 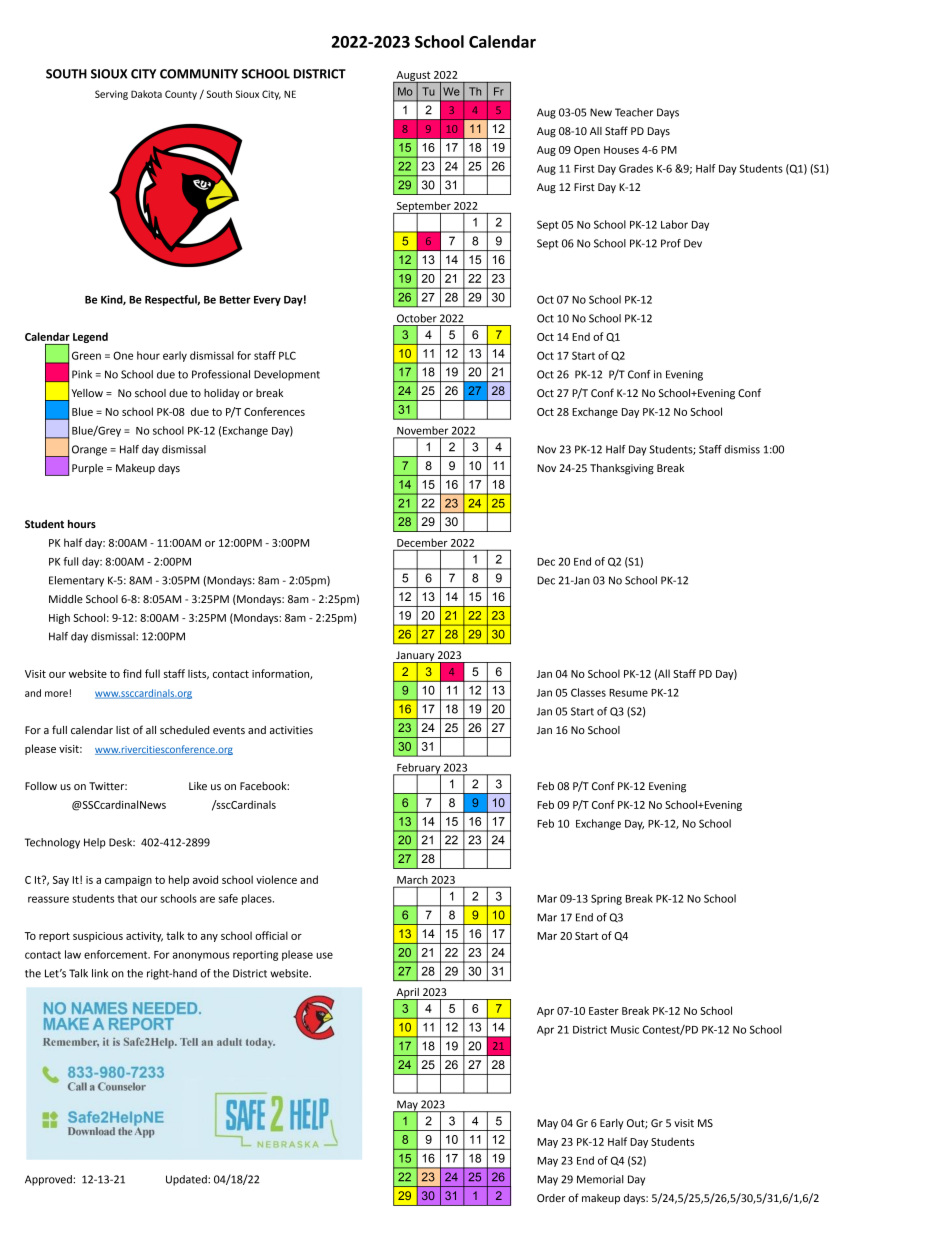 I want to click on December, so click(x=422, y=542).
